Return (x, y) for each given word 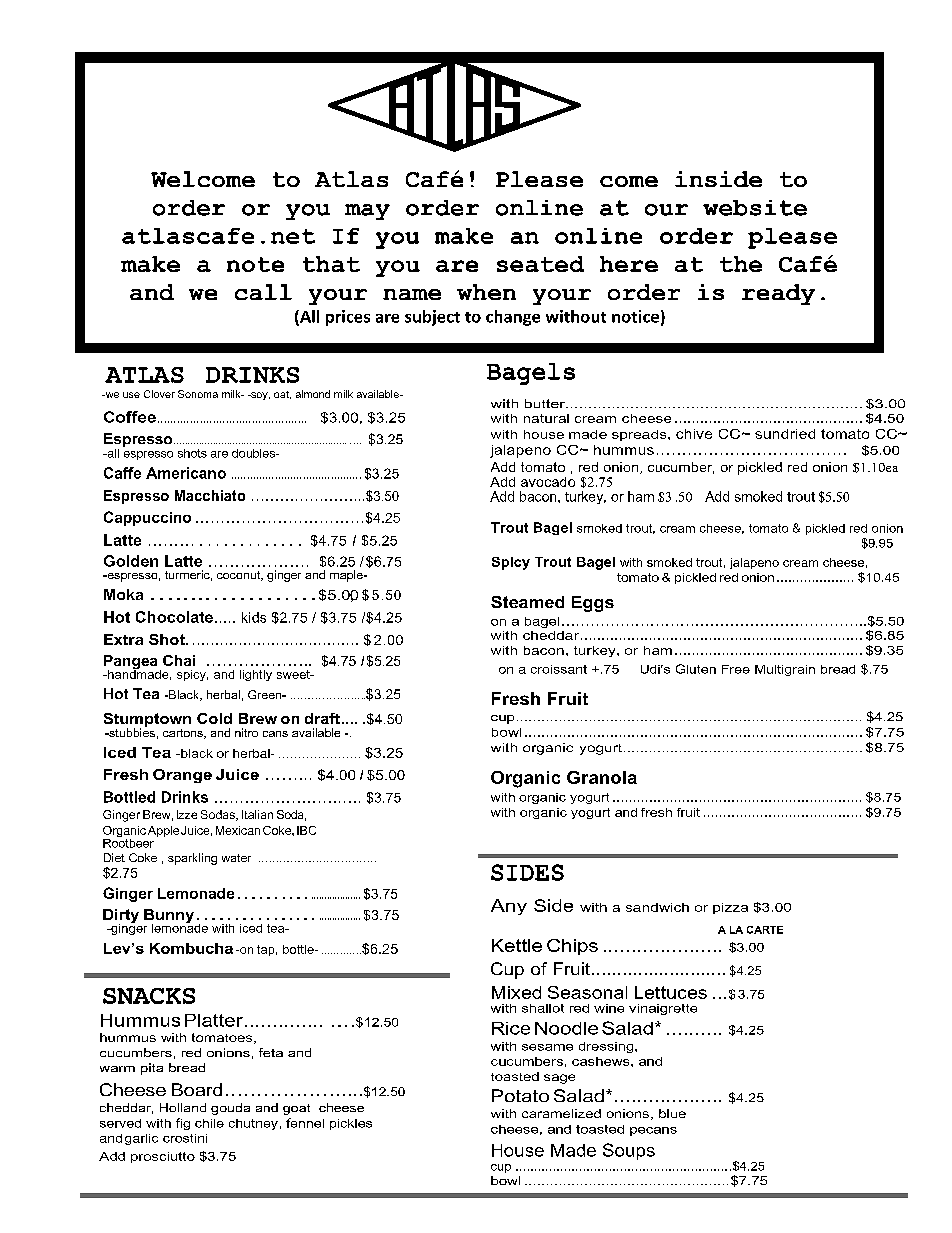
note (255, 264)
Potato (520, 1095)
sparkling (192, 859)
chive (694, 434)
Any (509, 907)
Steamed (527, 602)
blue (672, 1113)
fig (183, 1124)
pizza (730, 908)
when (486, 292)
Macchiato (210, 495)
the (741, 264)
